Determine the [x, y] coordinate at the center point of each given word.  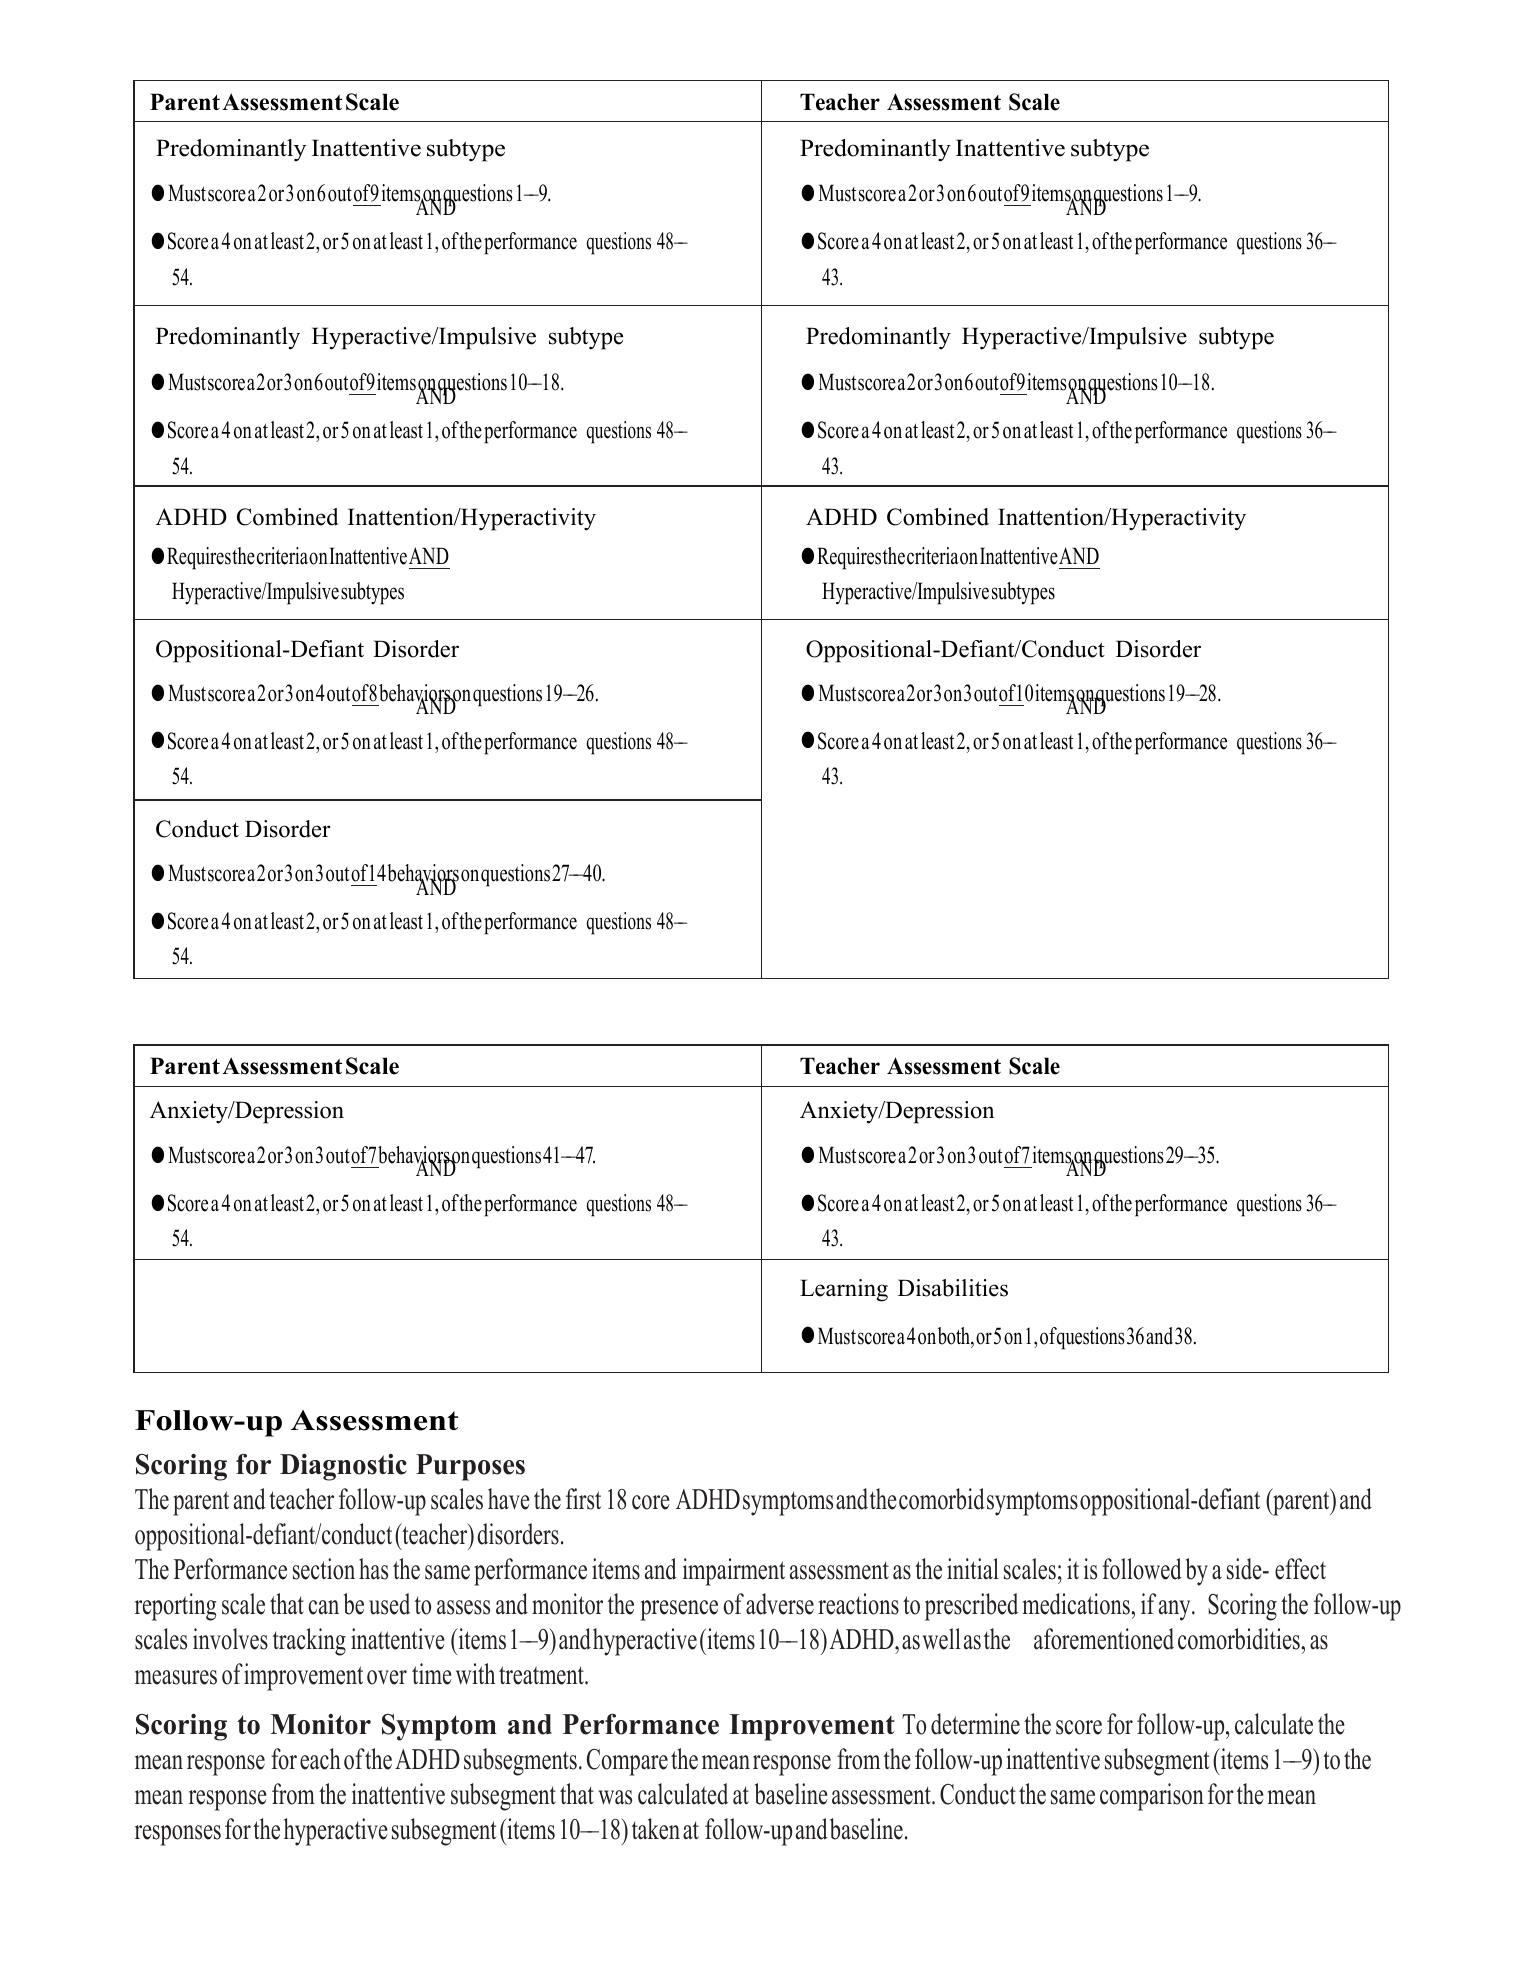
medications [1077, 1604]
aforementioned [1104, 1639]
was [615, 1797]
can [323, 1607]
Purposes [470, 1467]
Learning [844, 1290]
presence [679, 1610]
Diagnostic [343, 1467]
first [583, 1499]
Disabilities [953, 1288]
